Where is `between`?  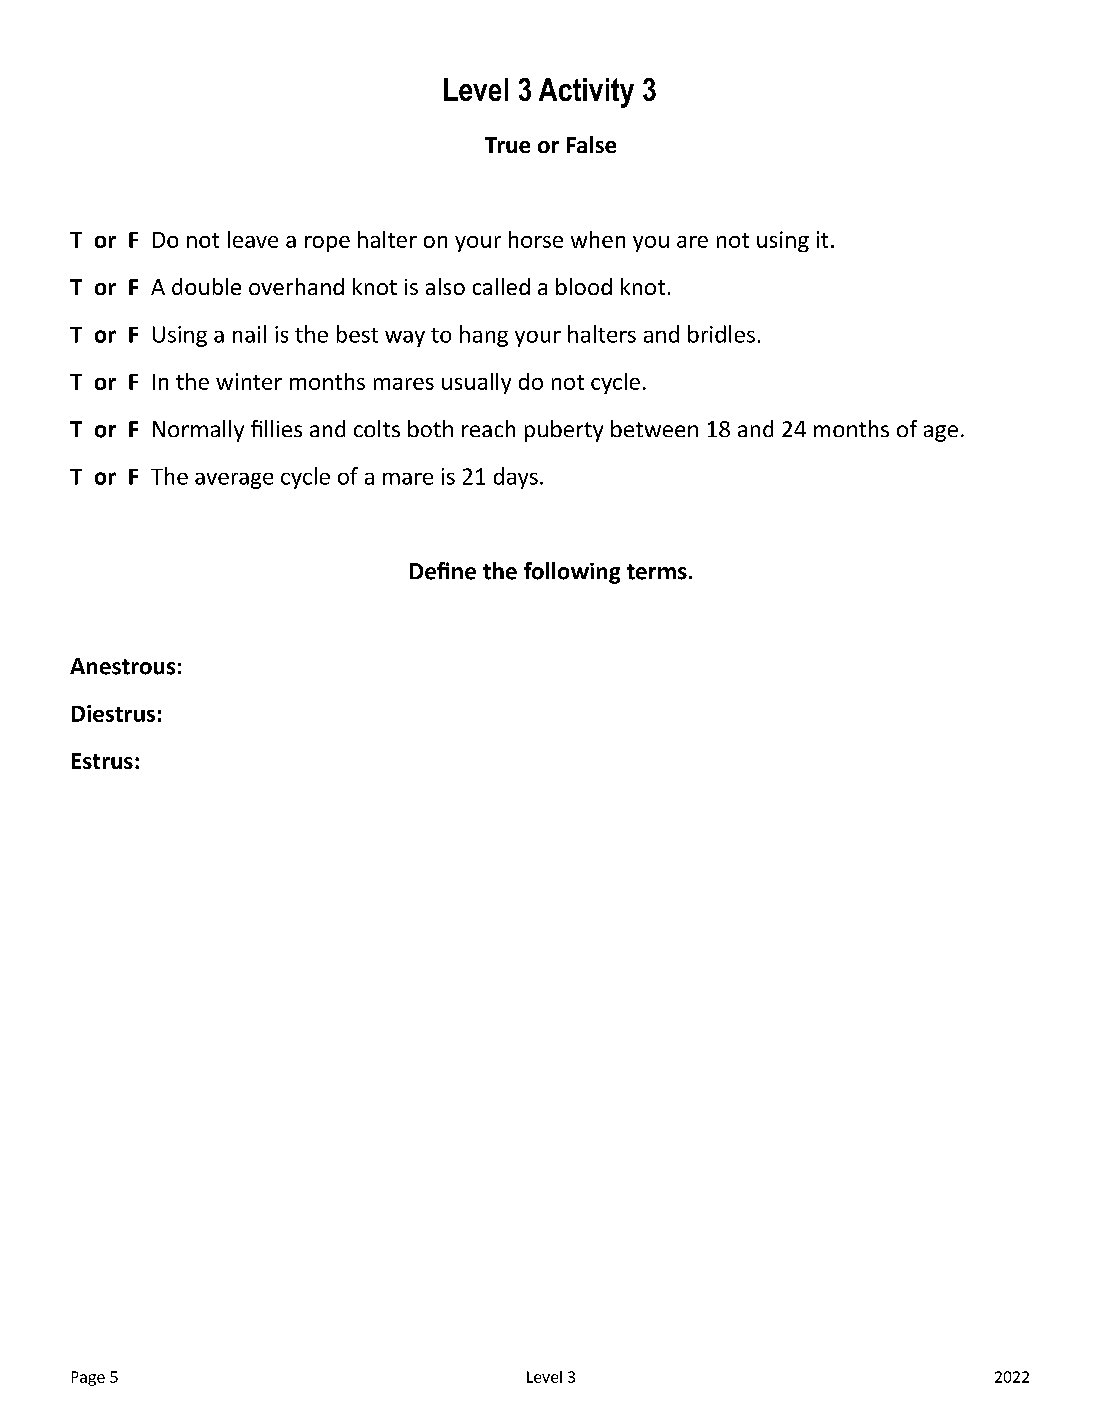
between is located at coordinates (654, 428).
